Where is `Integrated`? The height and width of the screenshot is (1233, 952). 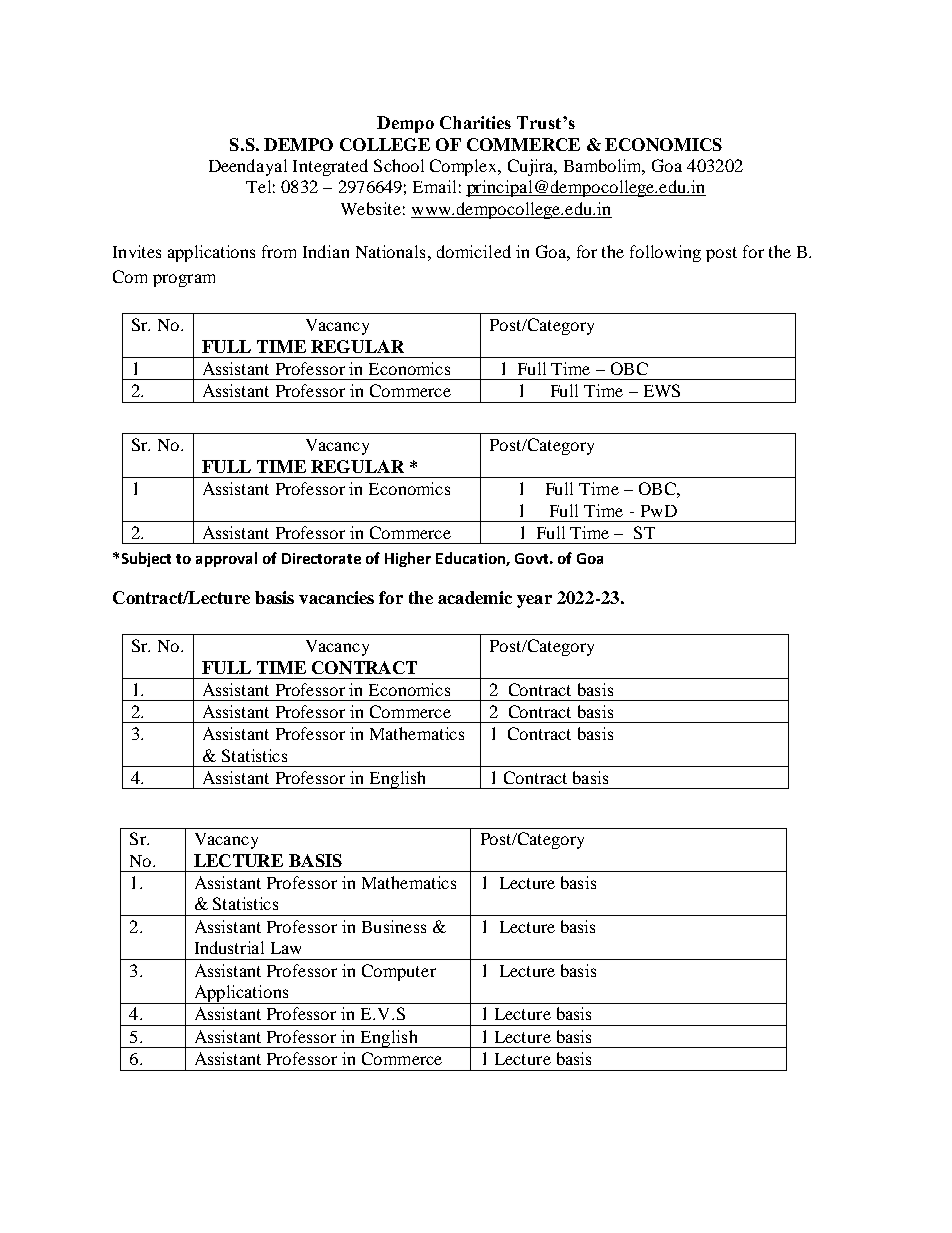
Integrated is located at coordinates (330, 167).
